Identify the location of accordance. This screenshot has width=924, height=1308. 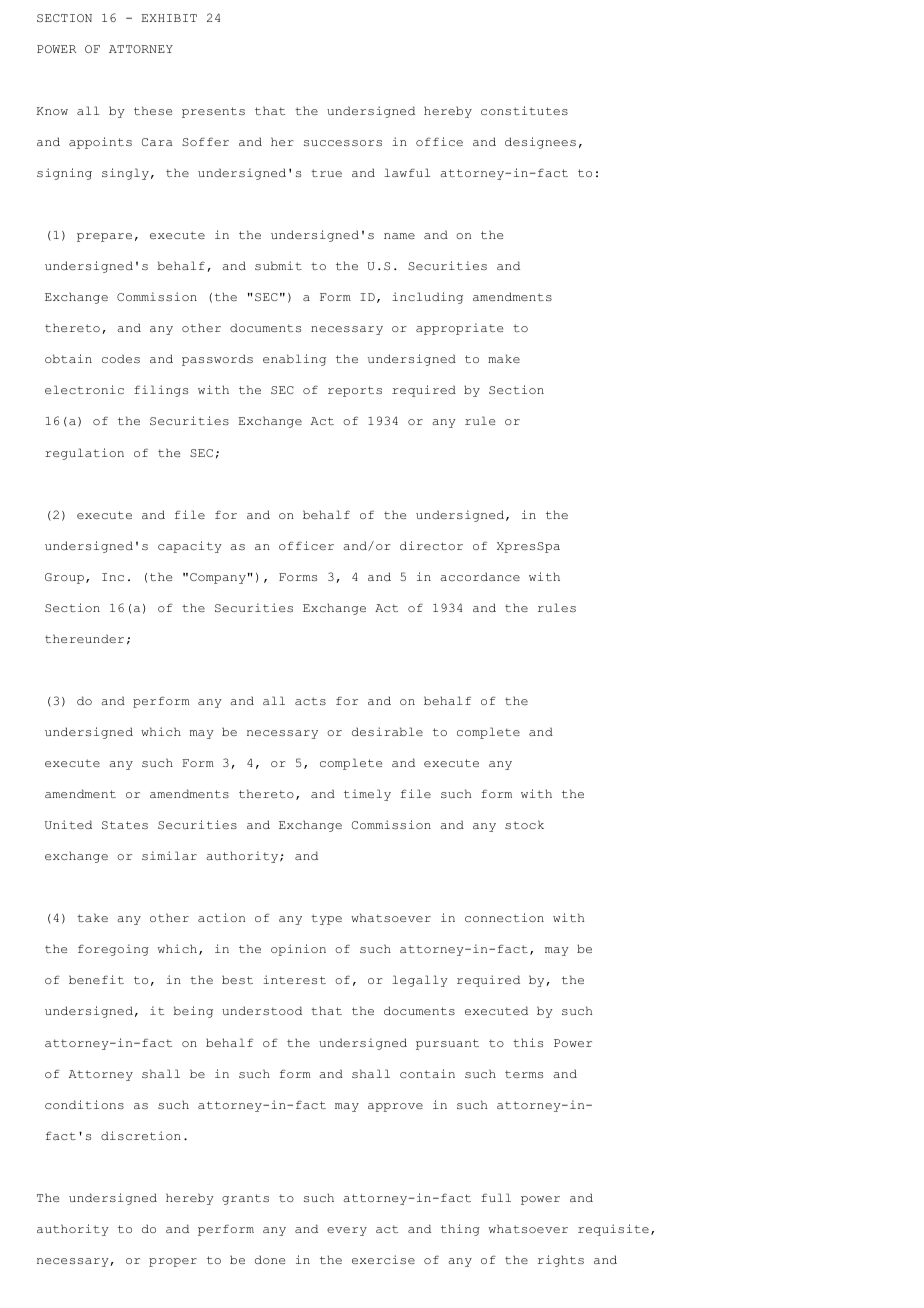
(480, 576).
